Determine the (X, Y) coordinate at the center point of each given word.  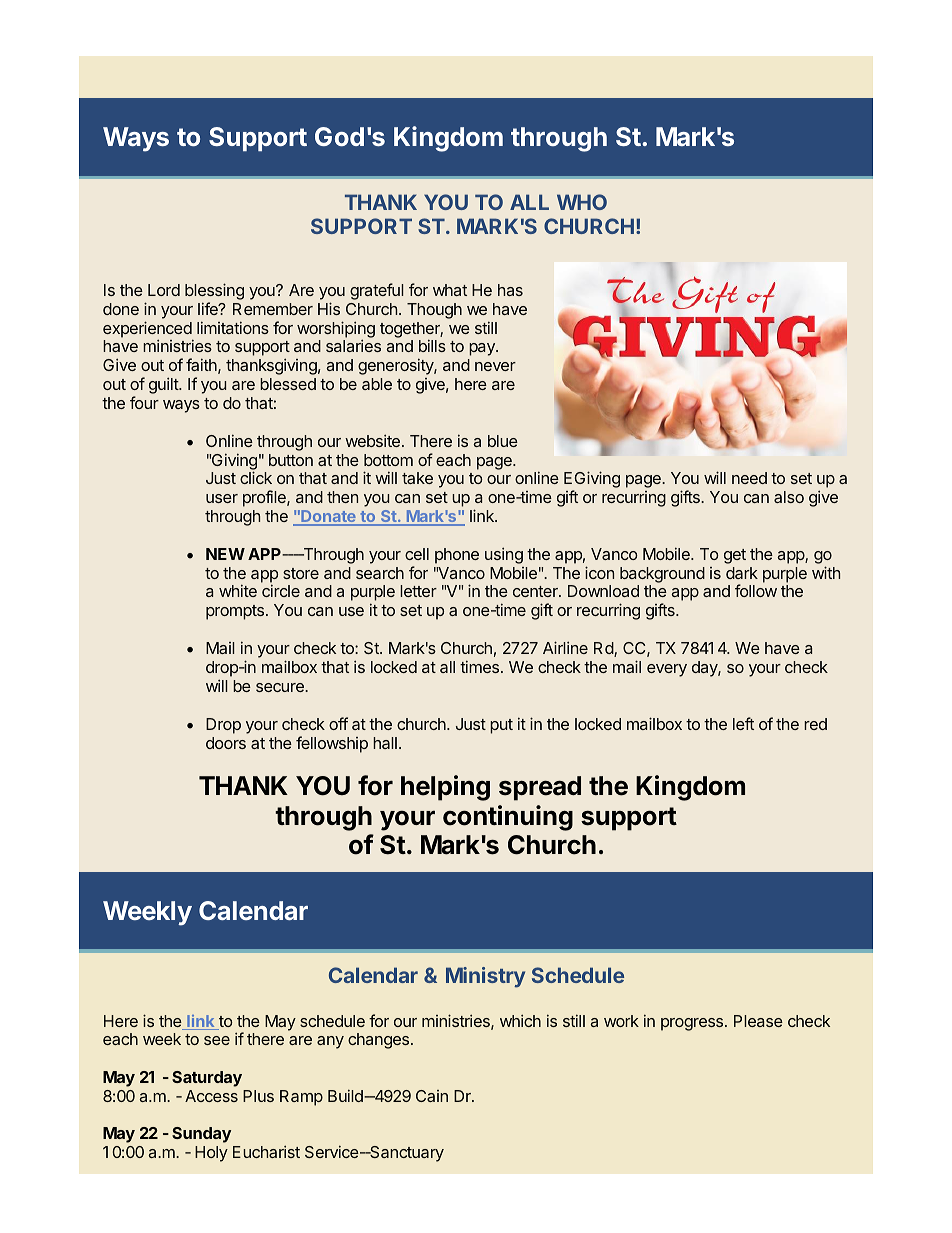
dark (742, 573)
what (450, 290)
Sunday (201, 1135)
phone (457, 556)
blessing (214, 293)
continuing (508, 818)
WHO (582, 202)
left (743, 723)
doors (226, 743)
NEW (225, 554)
